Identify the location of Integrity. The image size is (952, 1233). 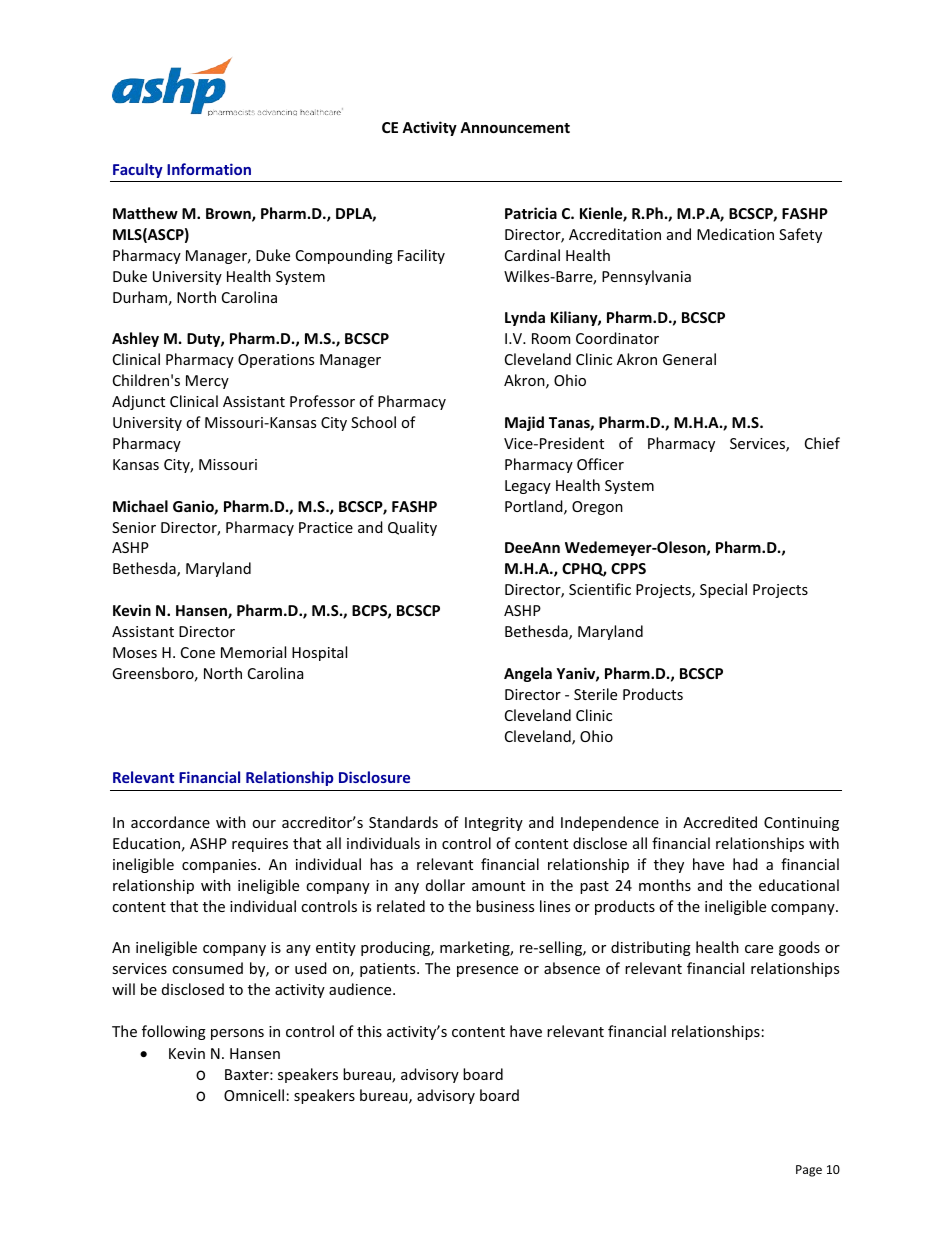
(494, 824).
